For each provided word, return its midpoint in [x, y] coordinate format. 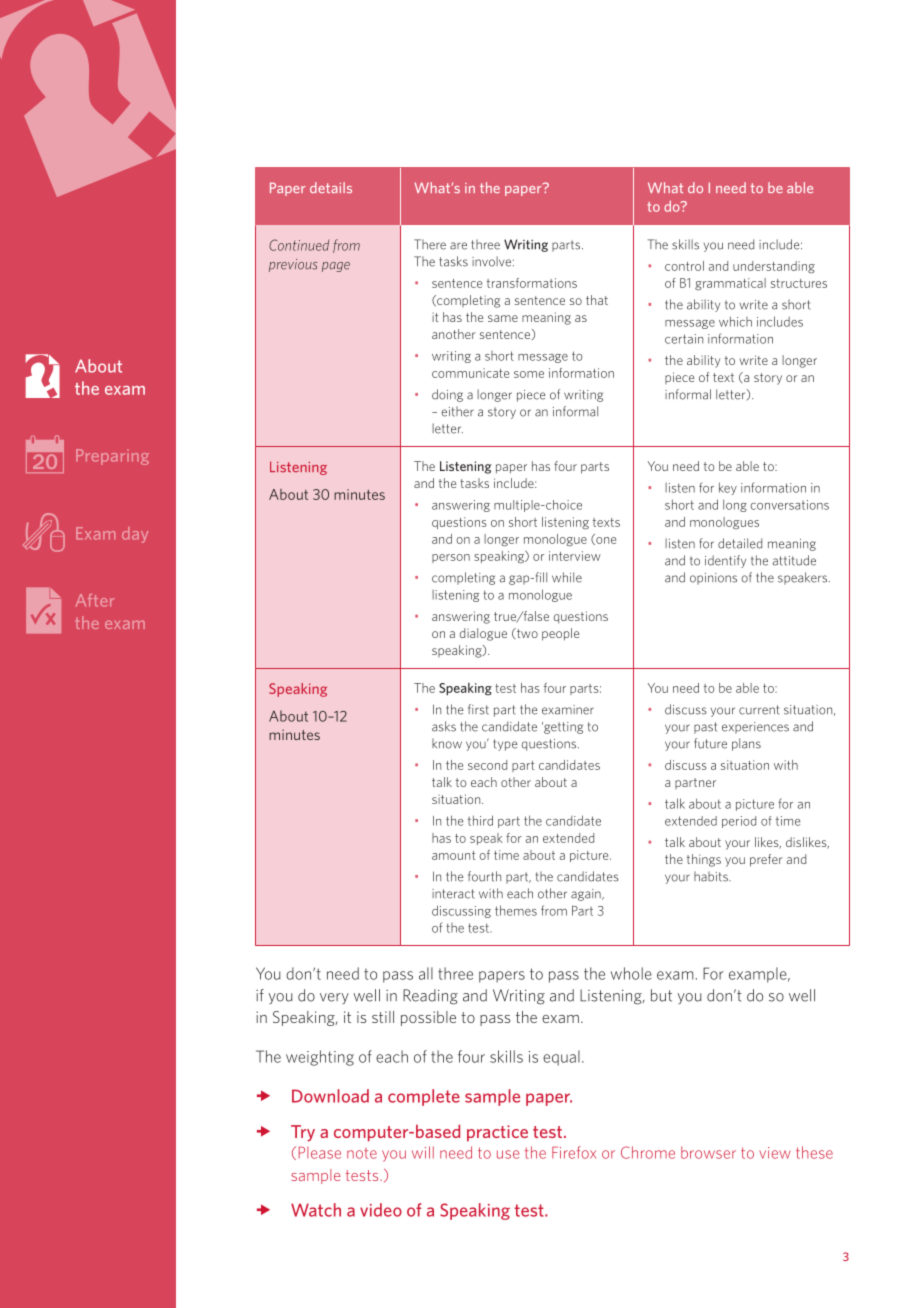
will [423, 1152]
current [759, 710]
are [458, 246]
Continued [299, 245]
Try [303, 1133]
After [95, 600]
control [684, 266]
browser [708, 1152]
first [478, 709]
